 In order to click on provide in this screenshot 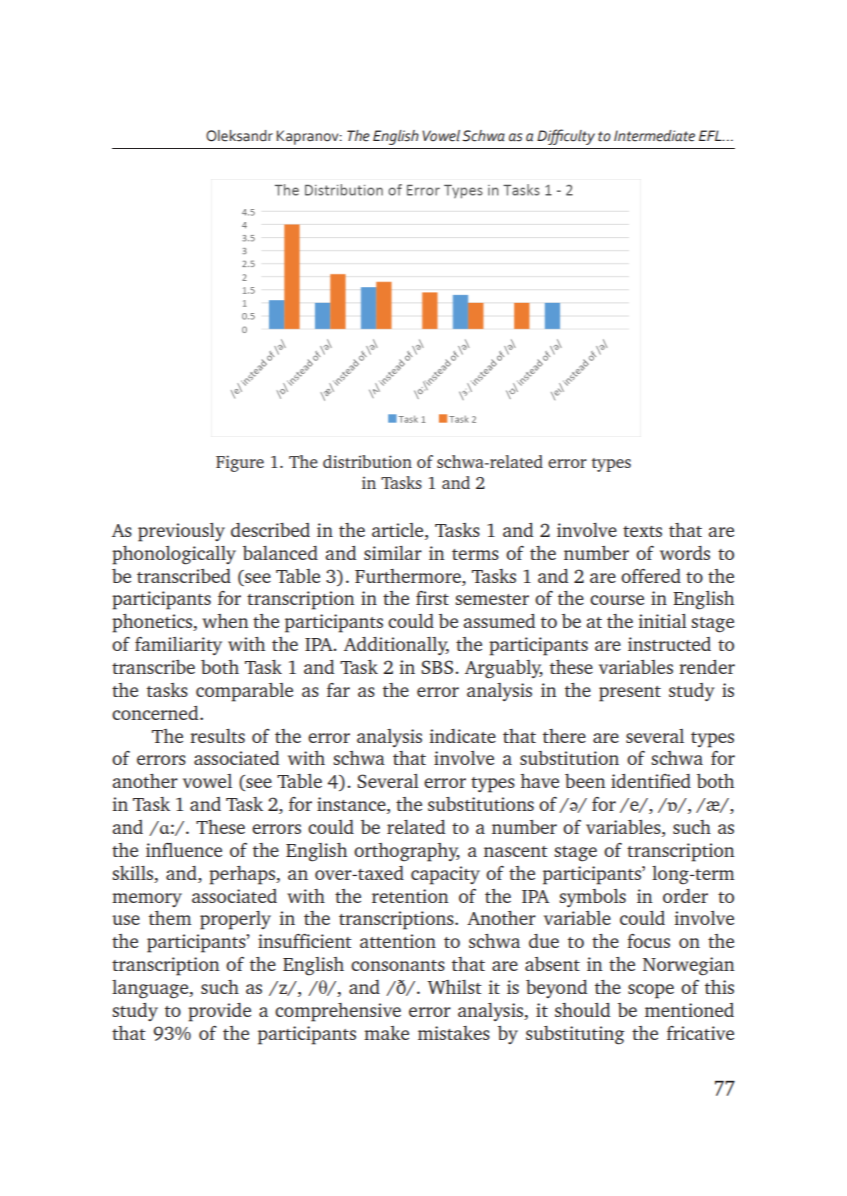, I will do `click(219, 1012)`.
